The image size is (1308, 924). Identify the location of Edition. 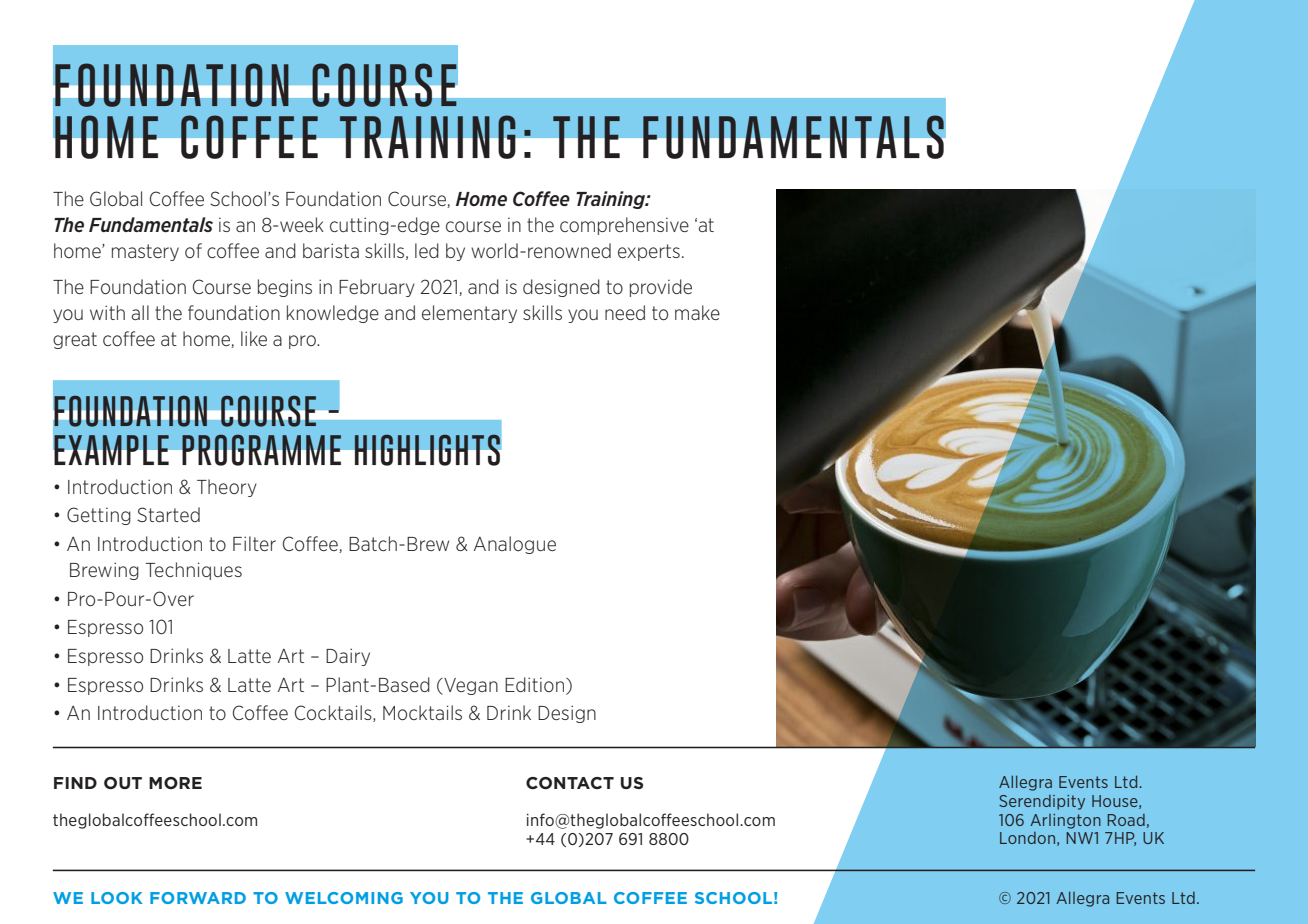
(534, 684).
